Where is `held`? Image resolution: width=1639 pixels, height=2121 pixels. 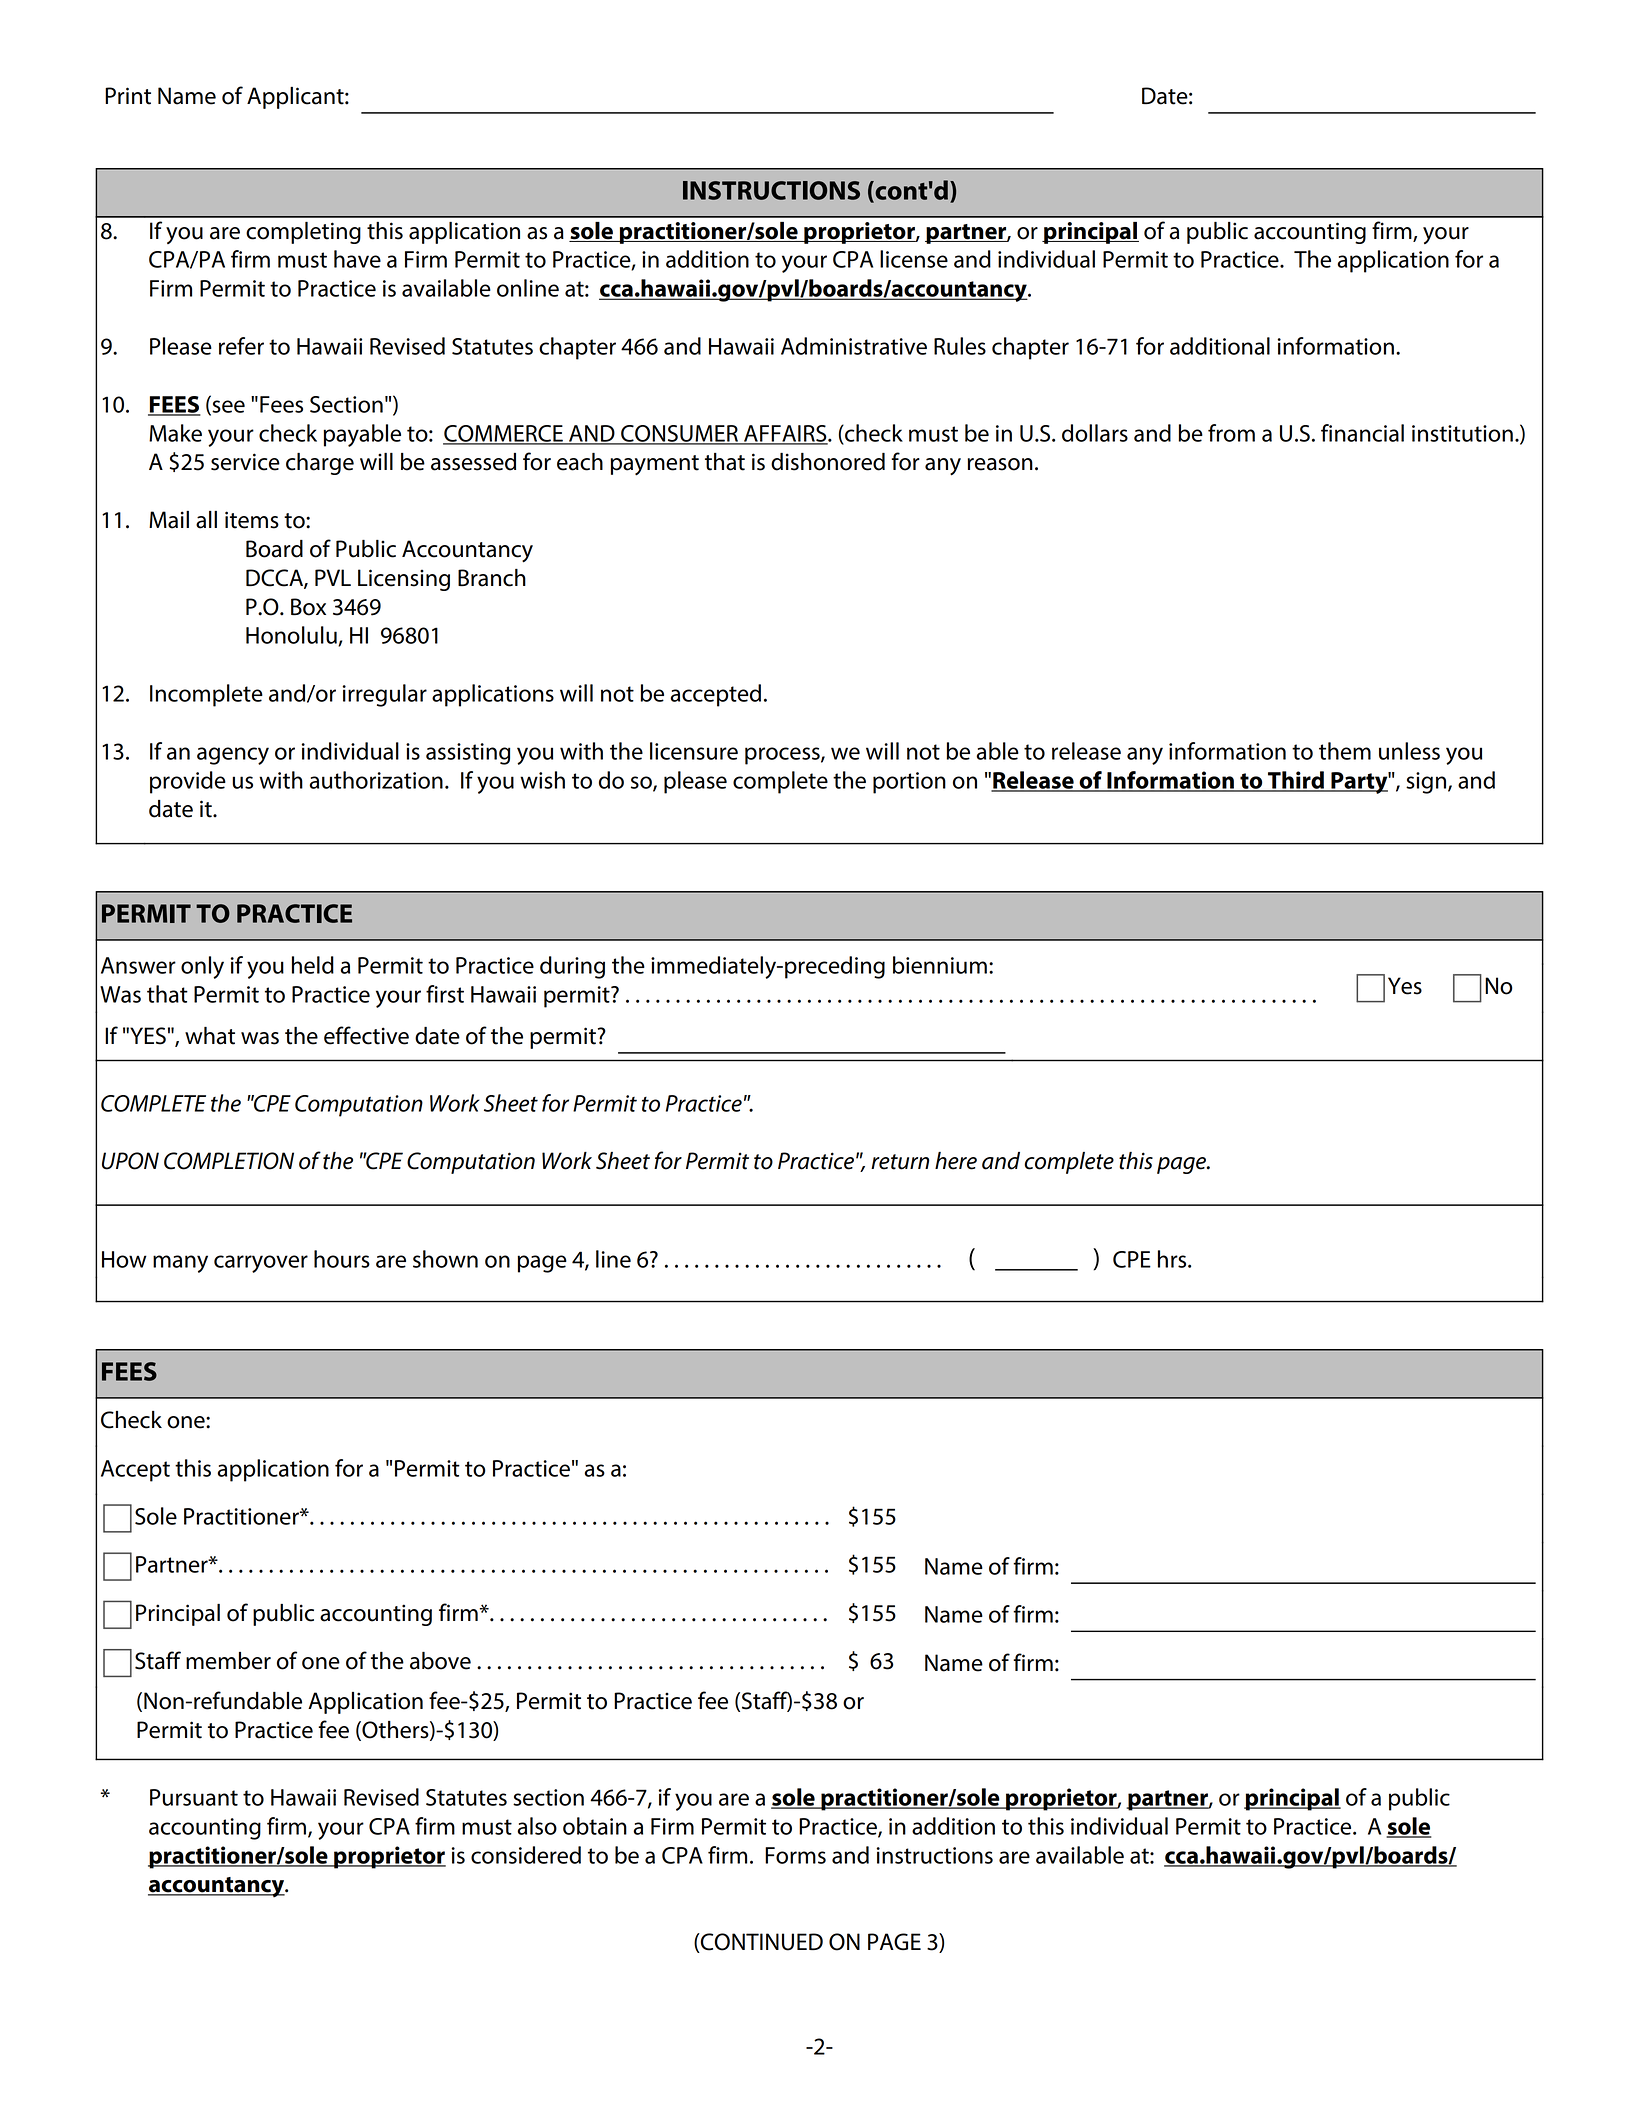 held is located at coordinates (313, 965).
